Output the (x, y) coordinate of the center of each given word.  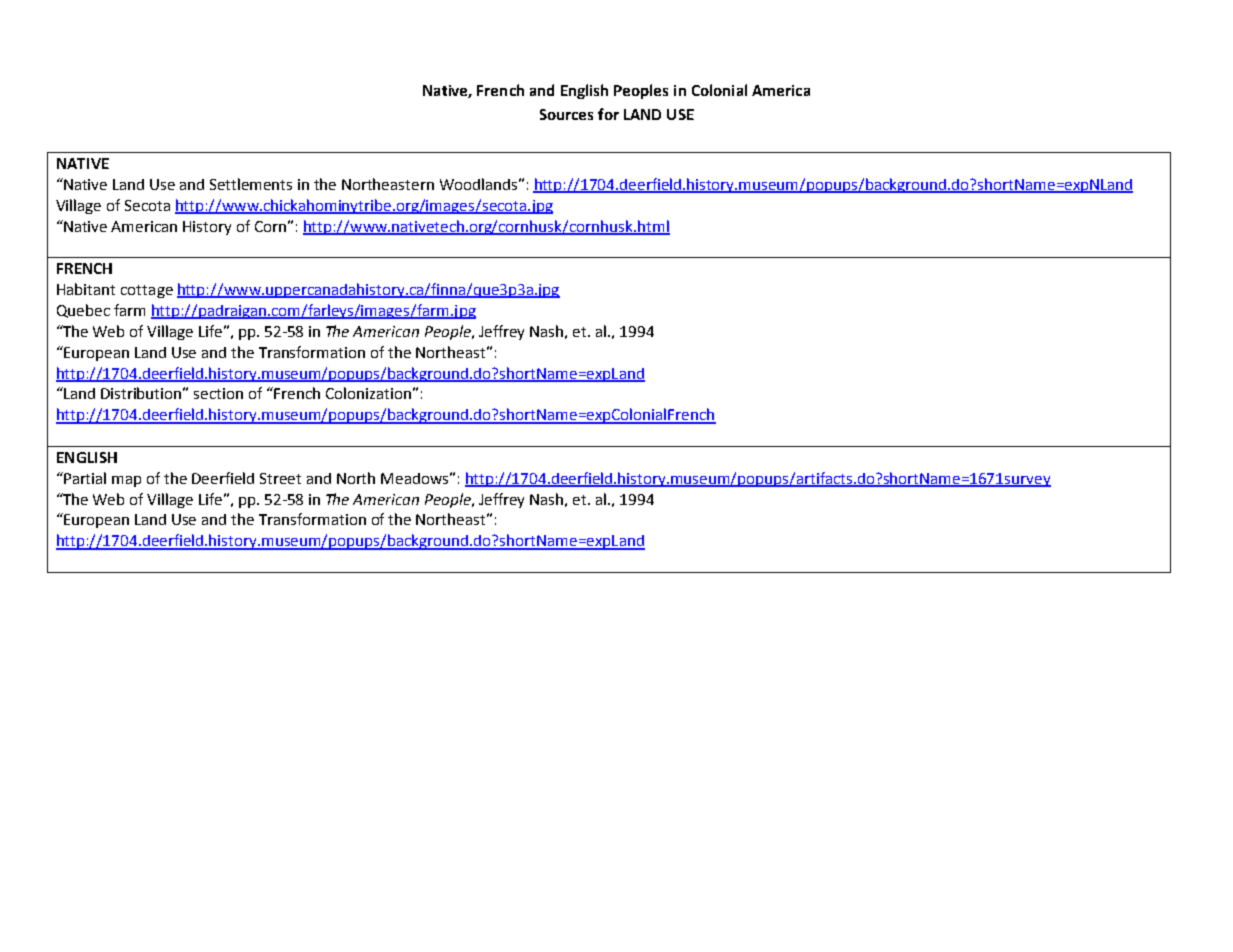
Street (280, 478)
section (218, 393)
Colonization (368, 393)
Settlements (251, 184)
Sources (566, 114)
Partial (84, 478)
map (126, 481)
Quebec (83, 311)
